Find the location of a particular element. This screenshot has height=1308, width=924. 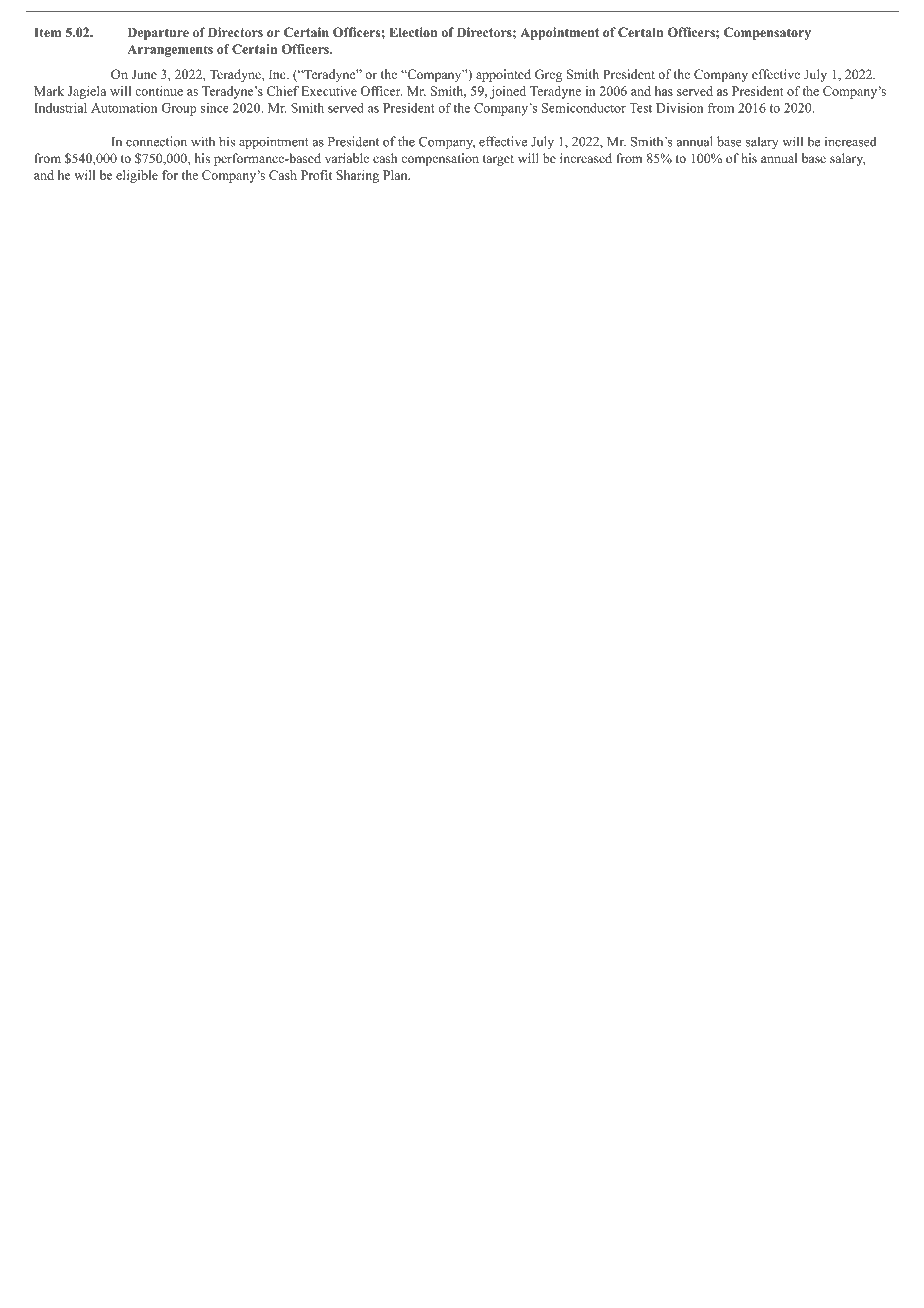

Election is located at coordinates (413, 32).
